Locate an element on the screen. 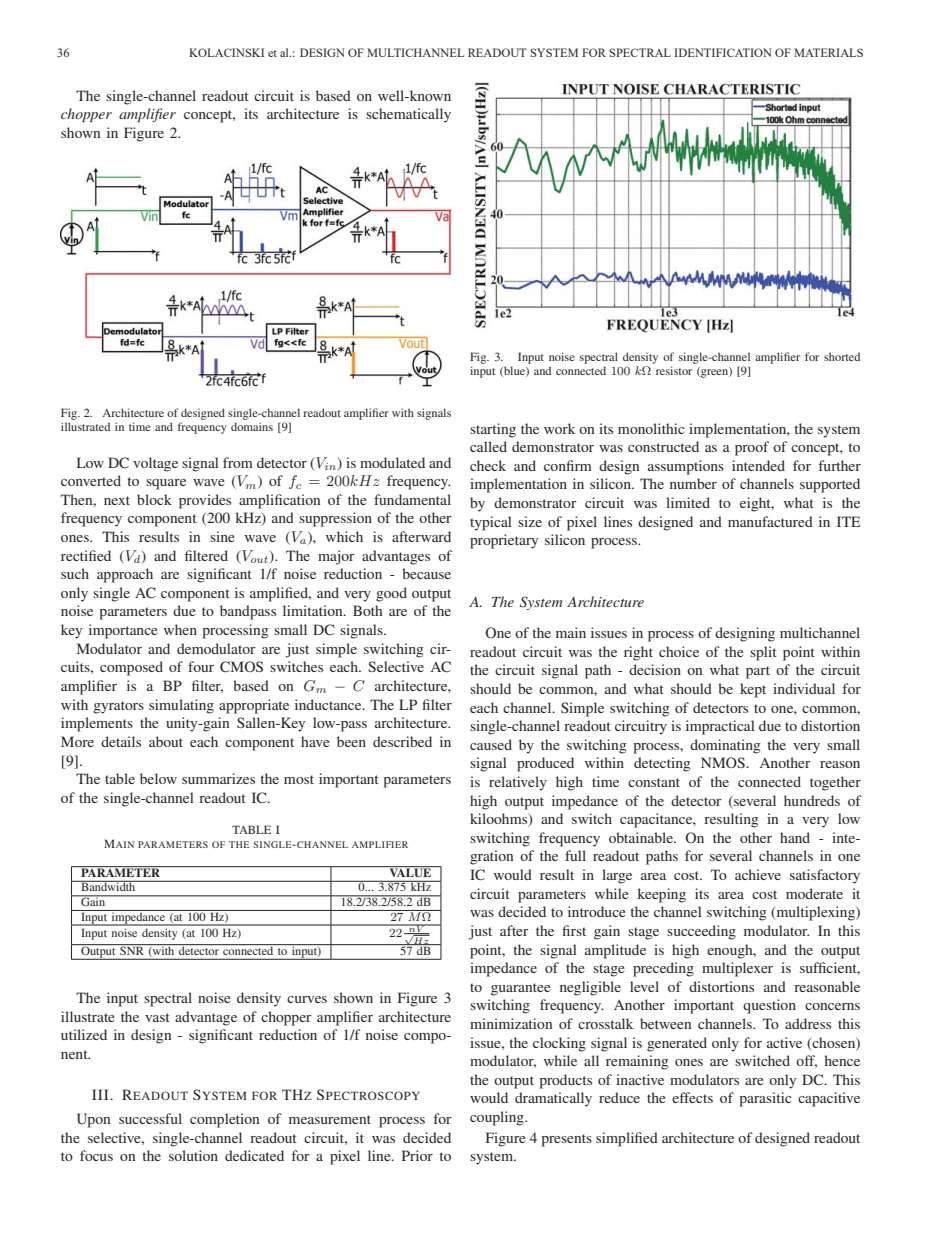  below is located at coordinates (158, 778).
